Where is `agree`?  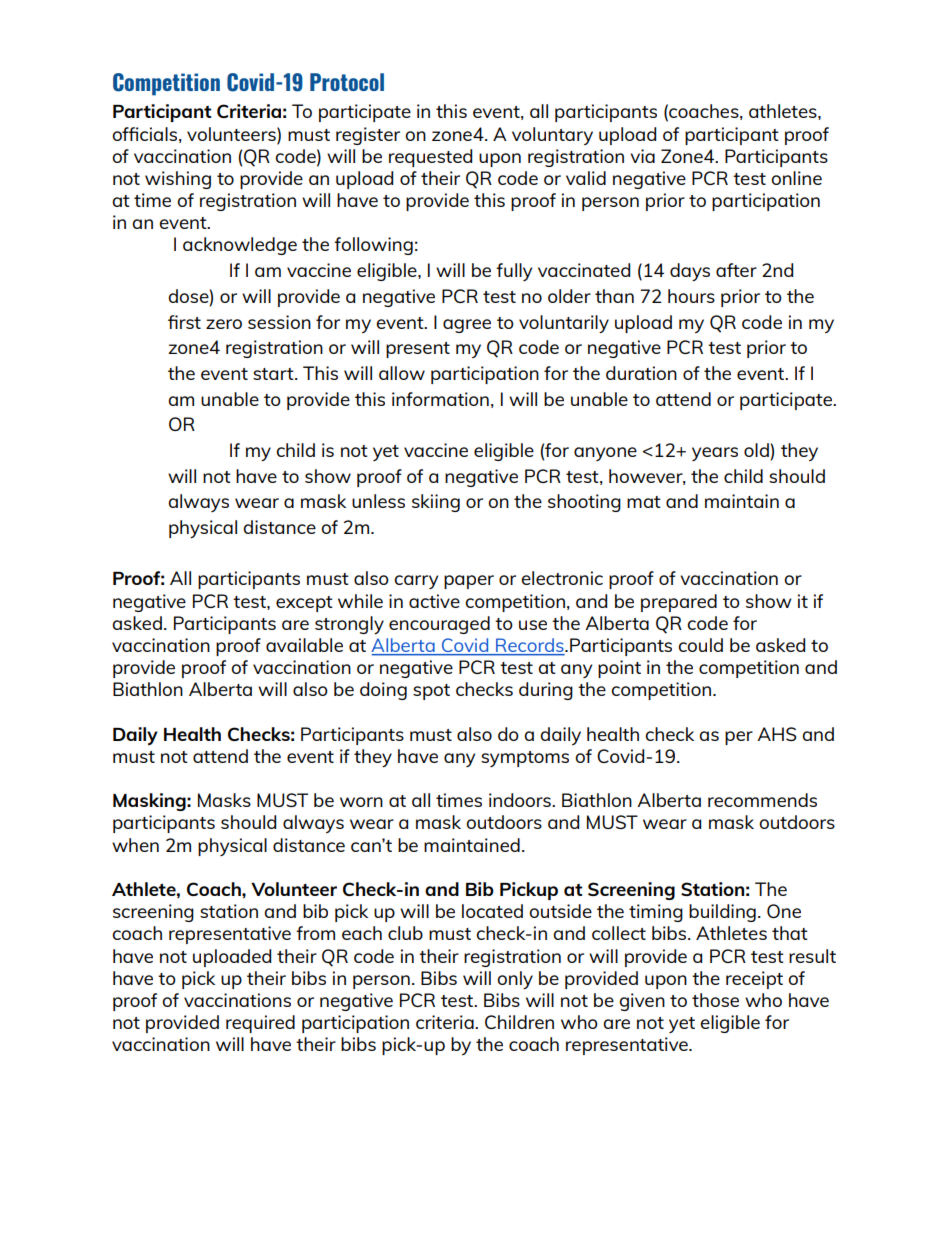
agree is located at coordinates (467, 326).
